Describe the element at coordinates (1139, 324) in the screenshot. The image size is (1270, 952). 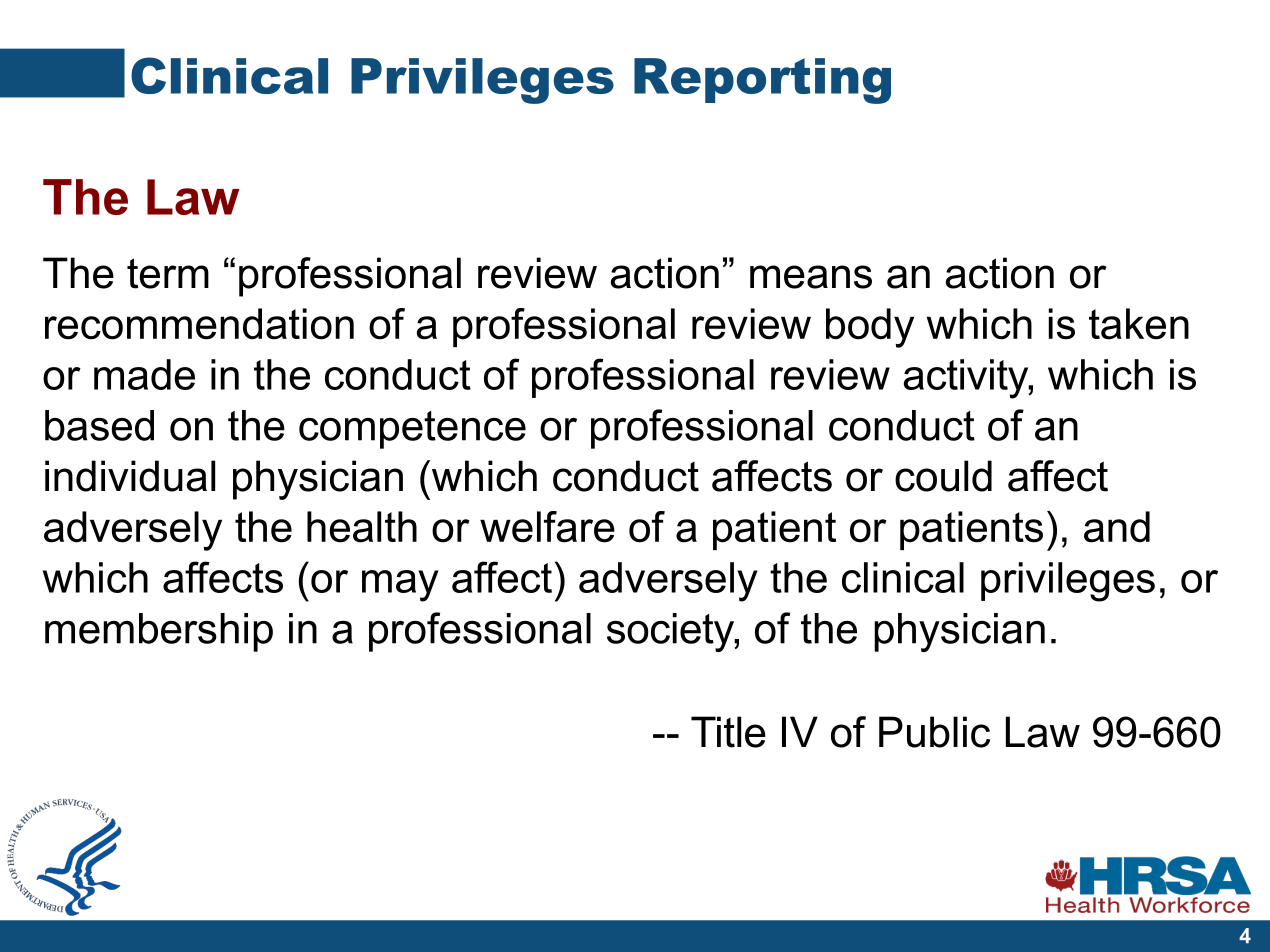
I see `taken` at that location.
